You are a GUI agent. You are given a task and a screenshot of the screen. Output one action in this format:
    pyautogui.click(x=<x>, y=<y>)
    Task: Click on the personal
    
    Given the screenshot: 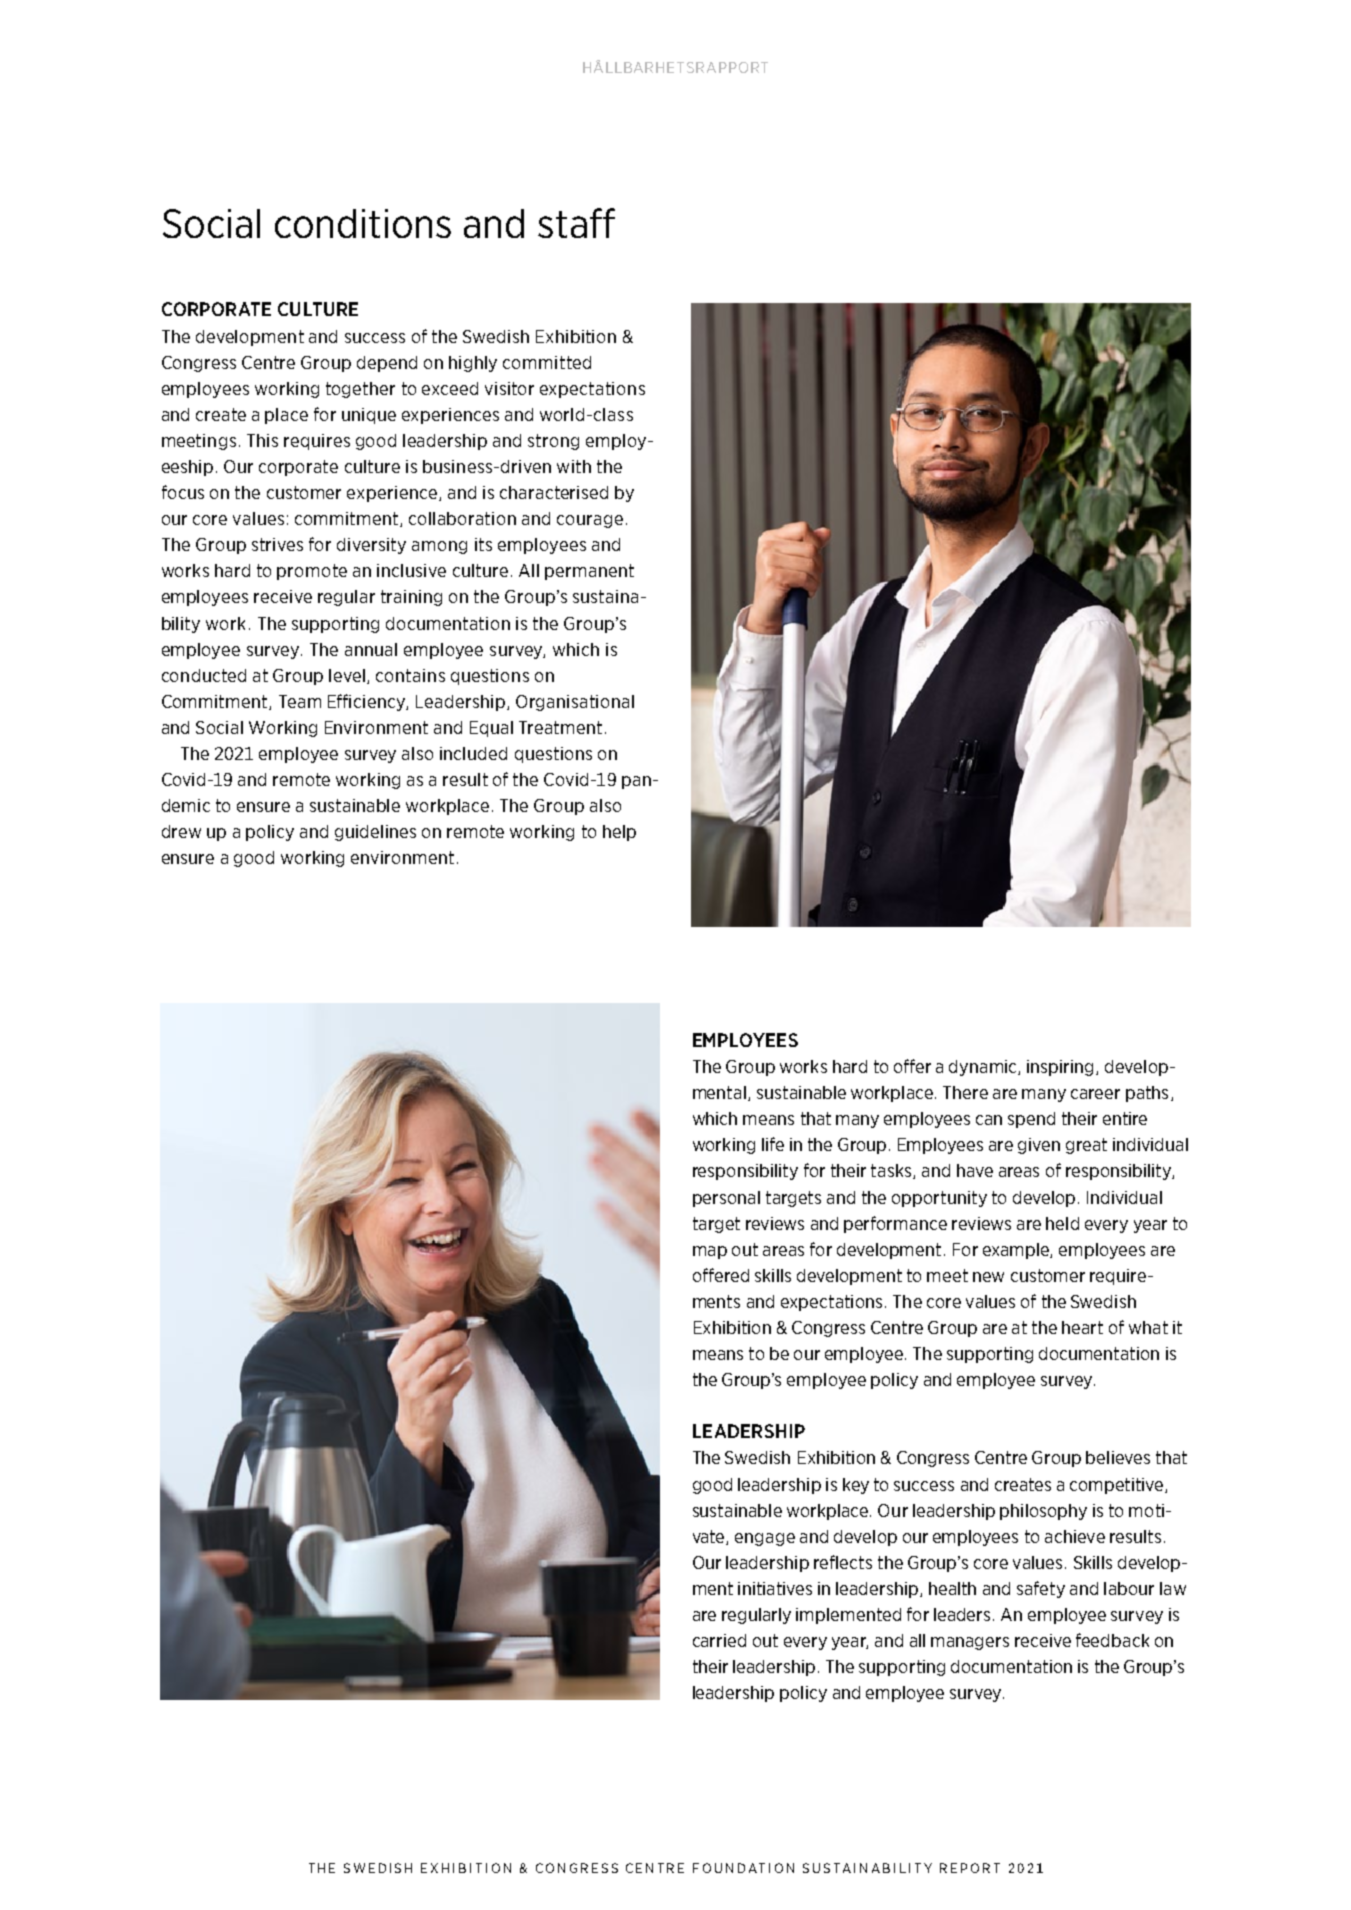 What is the action you would take?
    pyautogui.click(x=726, y=1199)
